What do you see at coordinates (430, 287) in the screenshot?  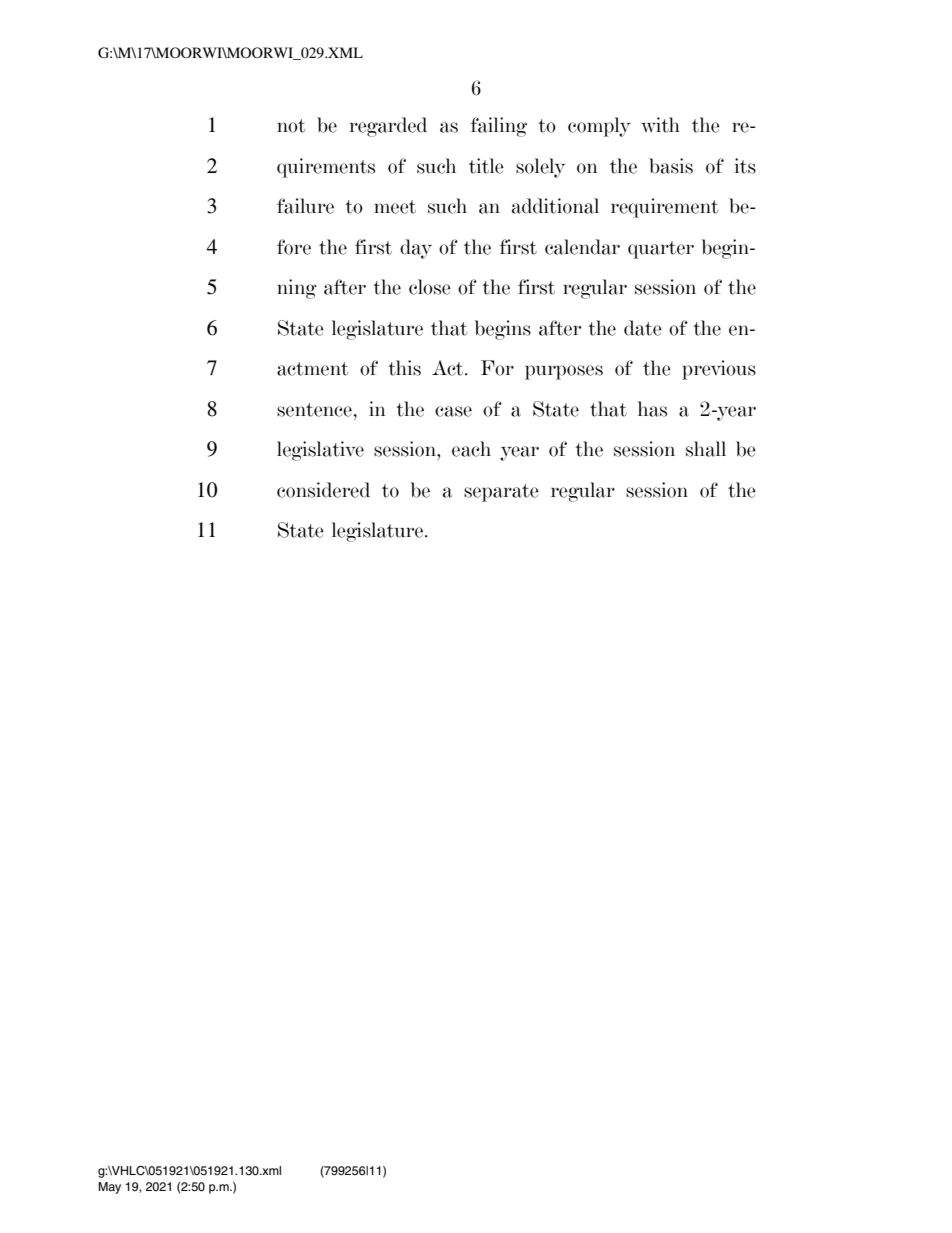 I see `close` at bounding box center [430, 287].
